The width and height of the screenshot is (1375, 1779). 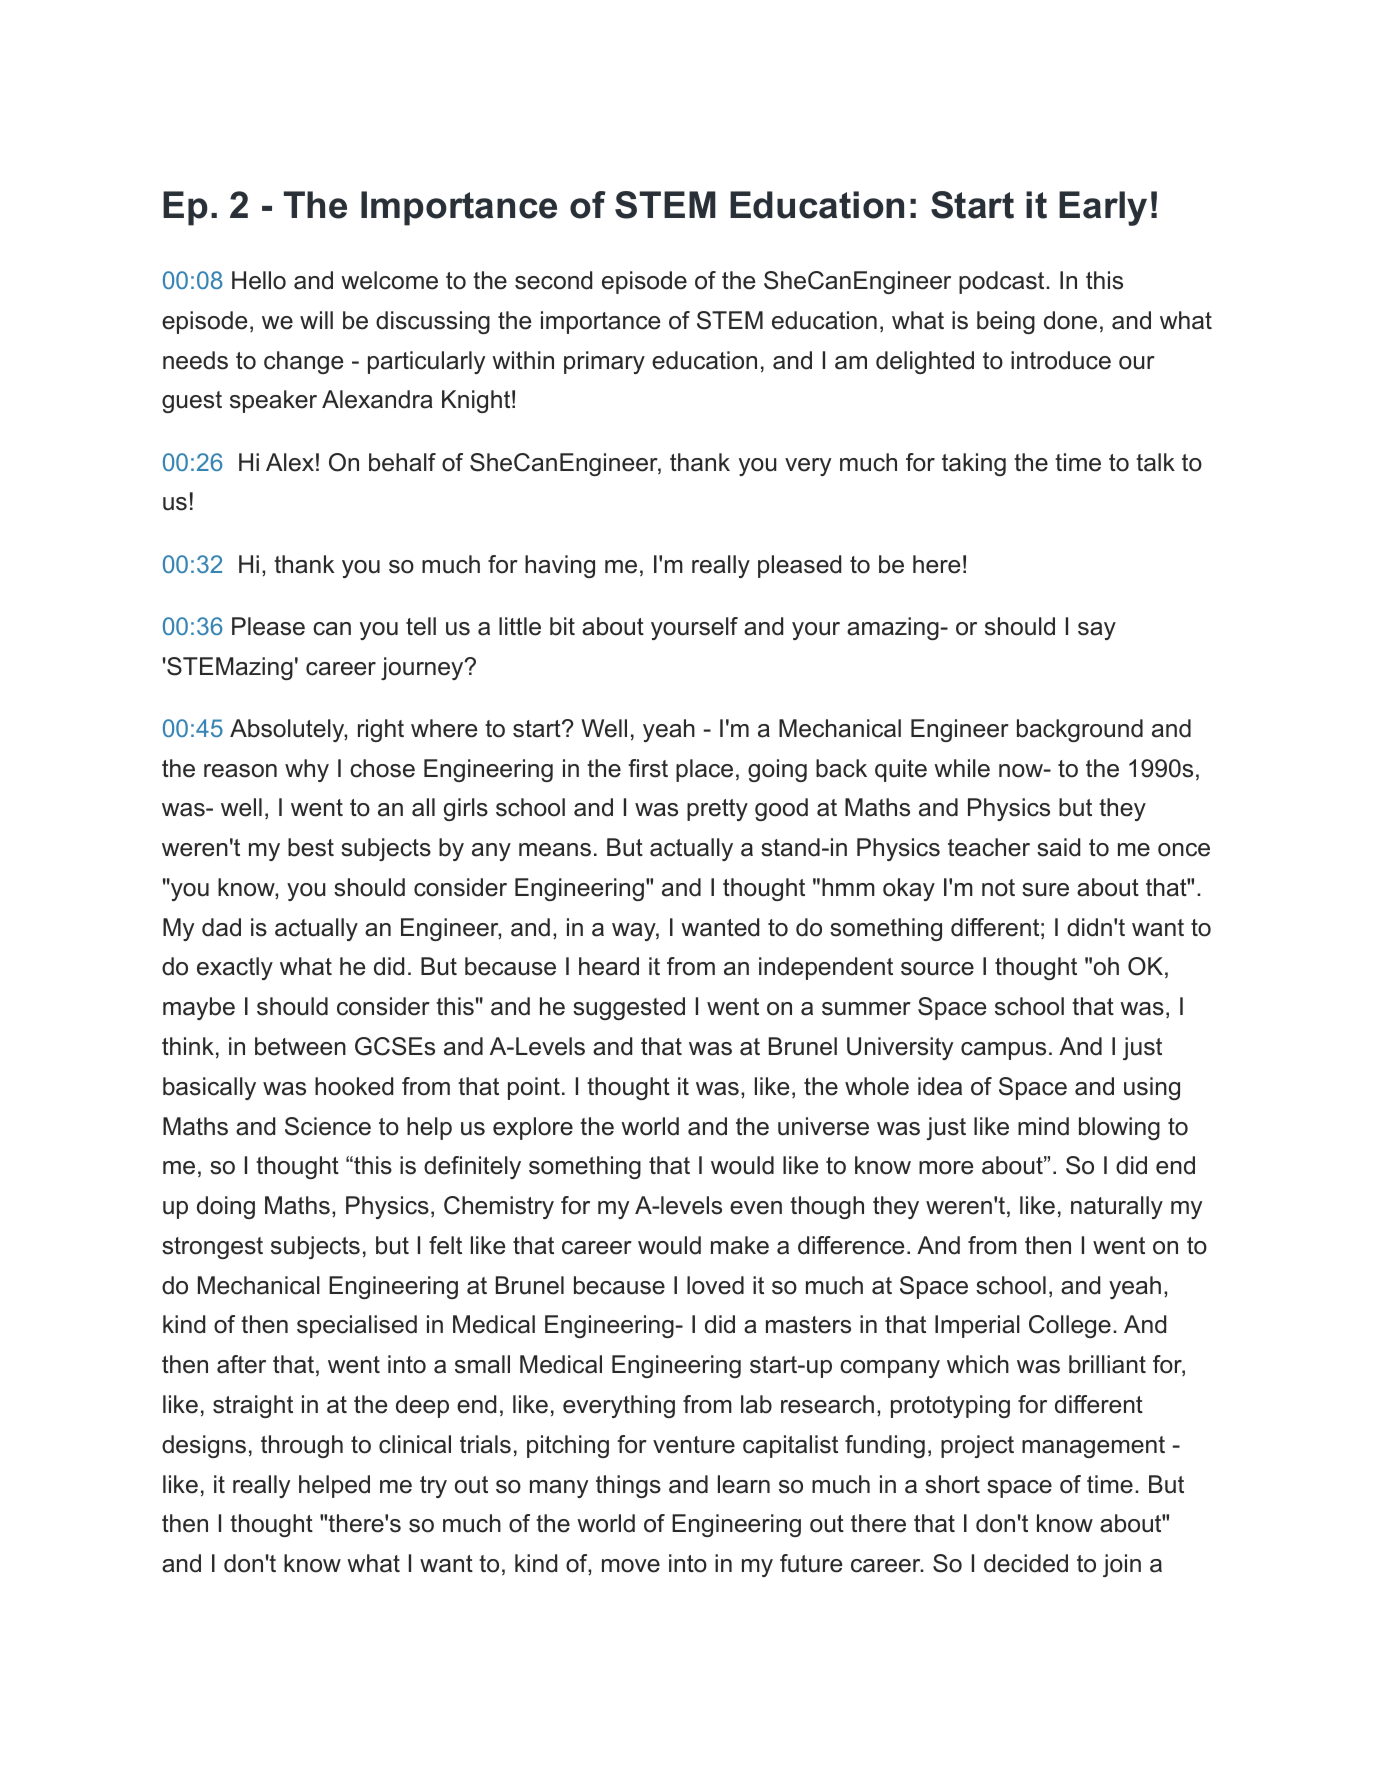 What do you see at coordinates (259, 280) in the screenshot?
I see `Hello` at bounding box center [259, 280].
